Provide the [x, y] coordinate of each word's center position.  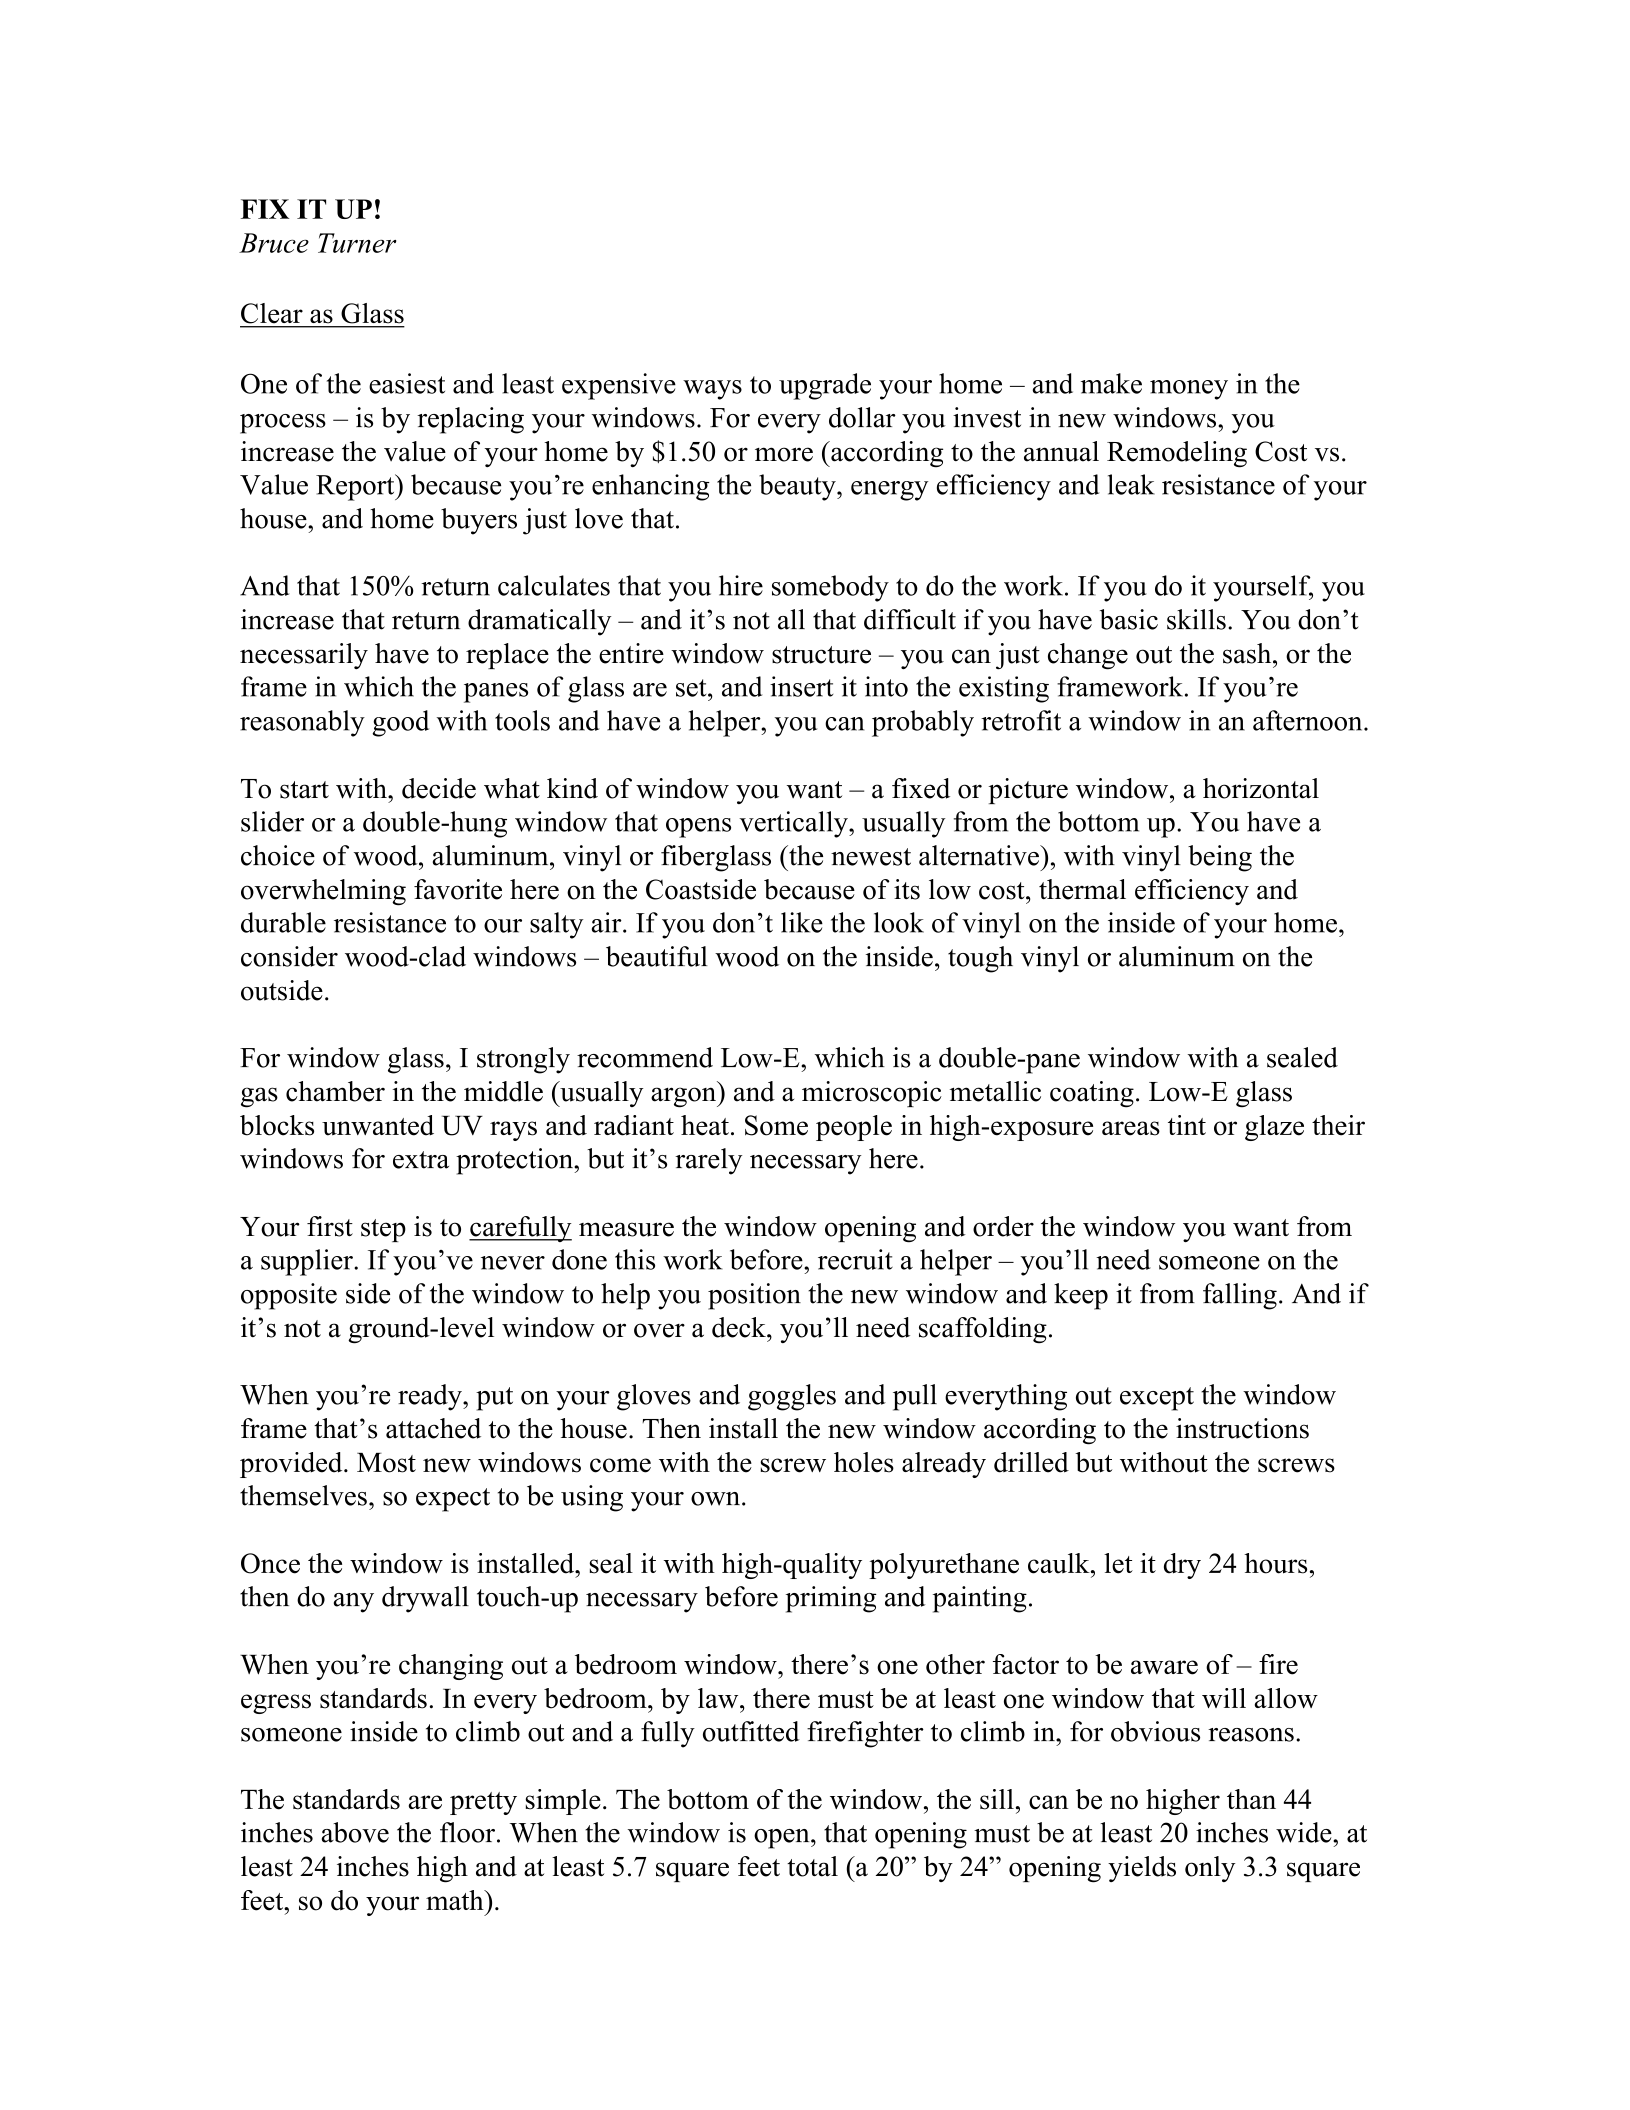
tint [1187, 1125]
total [812, 1866]
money [1189, 390]
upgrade [825, 386]
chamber [335, 1091]
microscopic [872, 1094]
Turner [357, 243]
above [355, 1832]
